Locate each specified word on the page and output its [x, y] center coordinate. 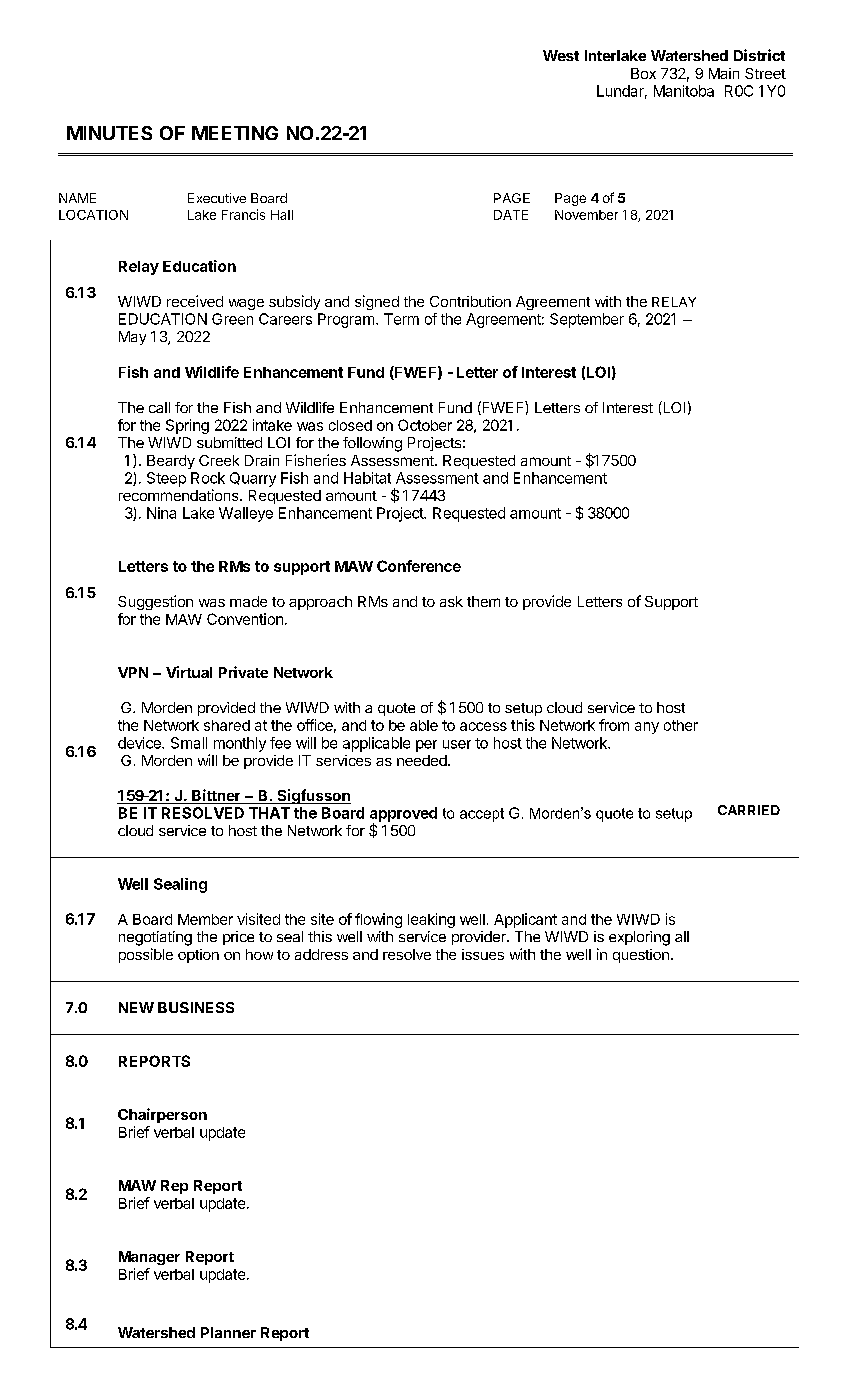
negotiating [155, 938]
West [561, 55]
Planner [228, 1332]
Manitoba [684, 91]
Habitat [367, 478]
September [587, 320]
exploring [639, 938]
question [641, 956]
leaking [431, 920]
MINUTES [109, 133]
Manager [149, 1258]
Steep [166, 479]
